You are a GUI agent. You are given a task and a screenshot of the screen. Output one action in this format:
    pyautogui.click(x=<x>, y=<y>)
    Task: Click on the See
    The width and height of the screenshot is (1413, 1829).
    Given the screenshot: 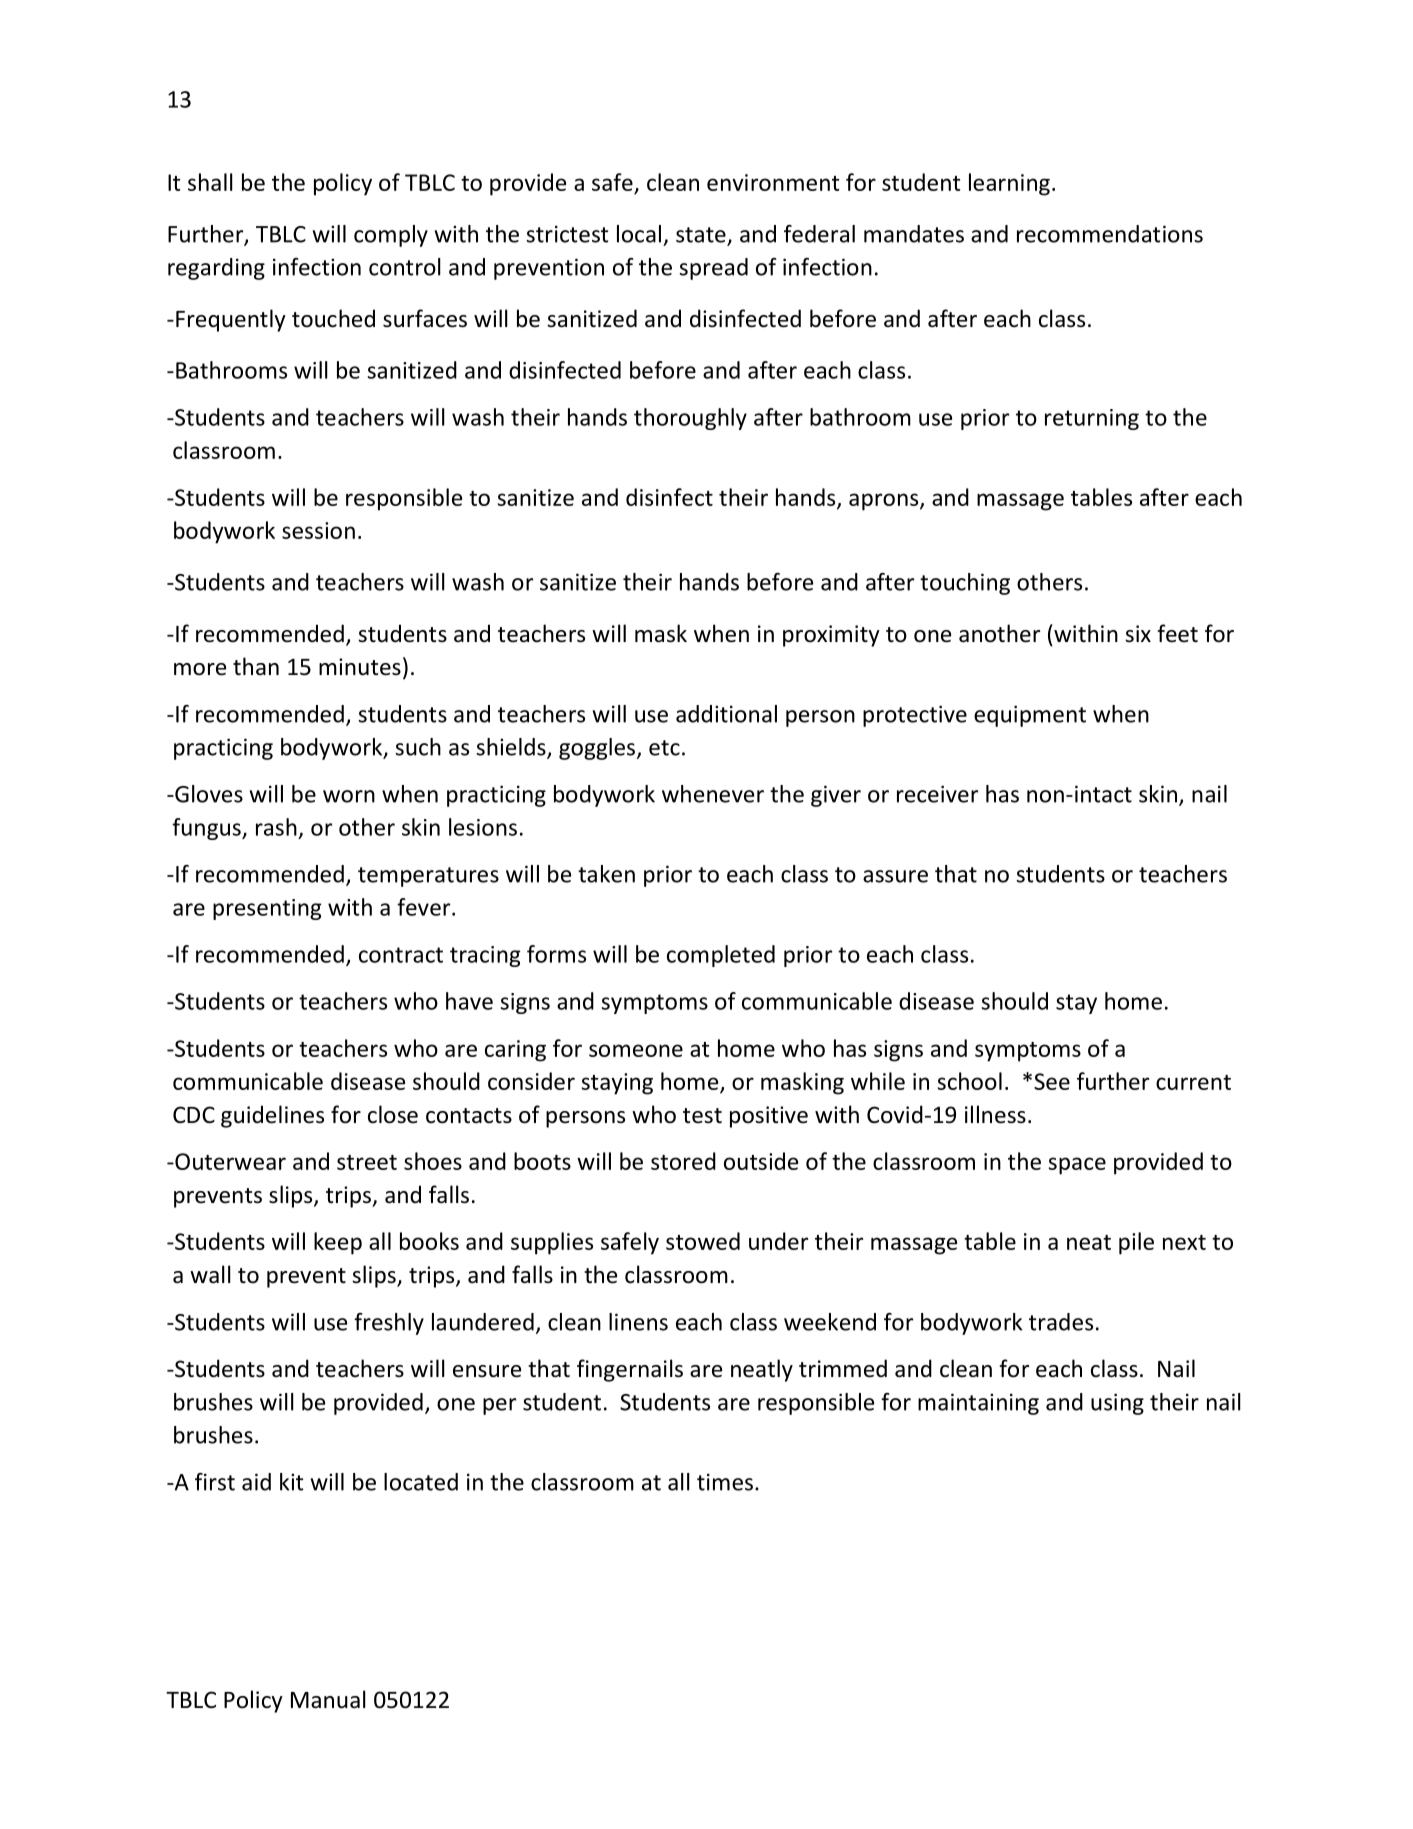 What is the action you would take?
    pyautogui.click(x=1052, y=1081)
